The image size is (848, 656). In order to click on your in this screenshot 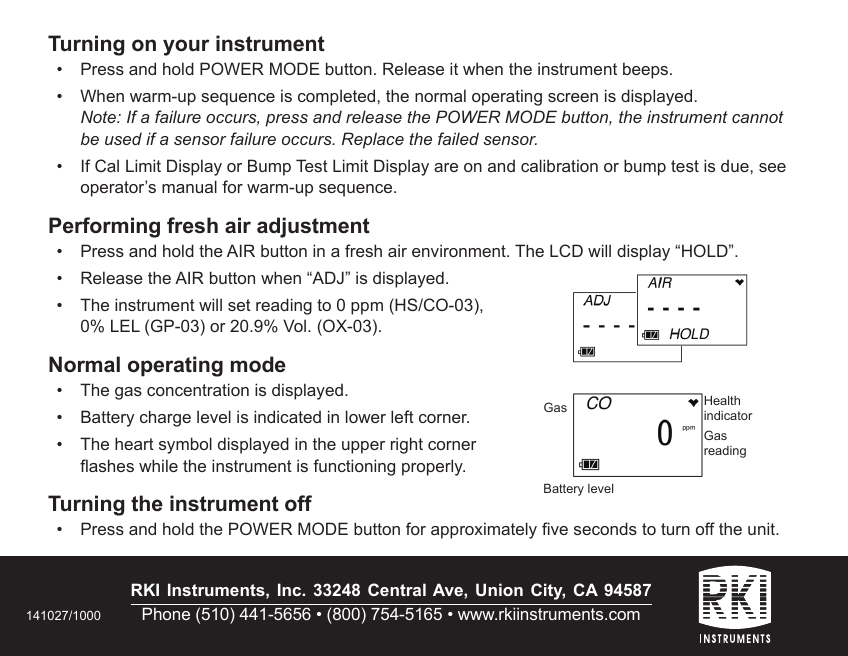, I will do `click(186, 47)`.
